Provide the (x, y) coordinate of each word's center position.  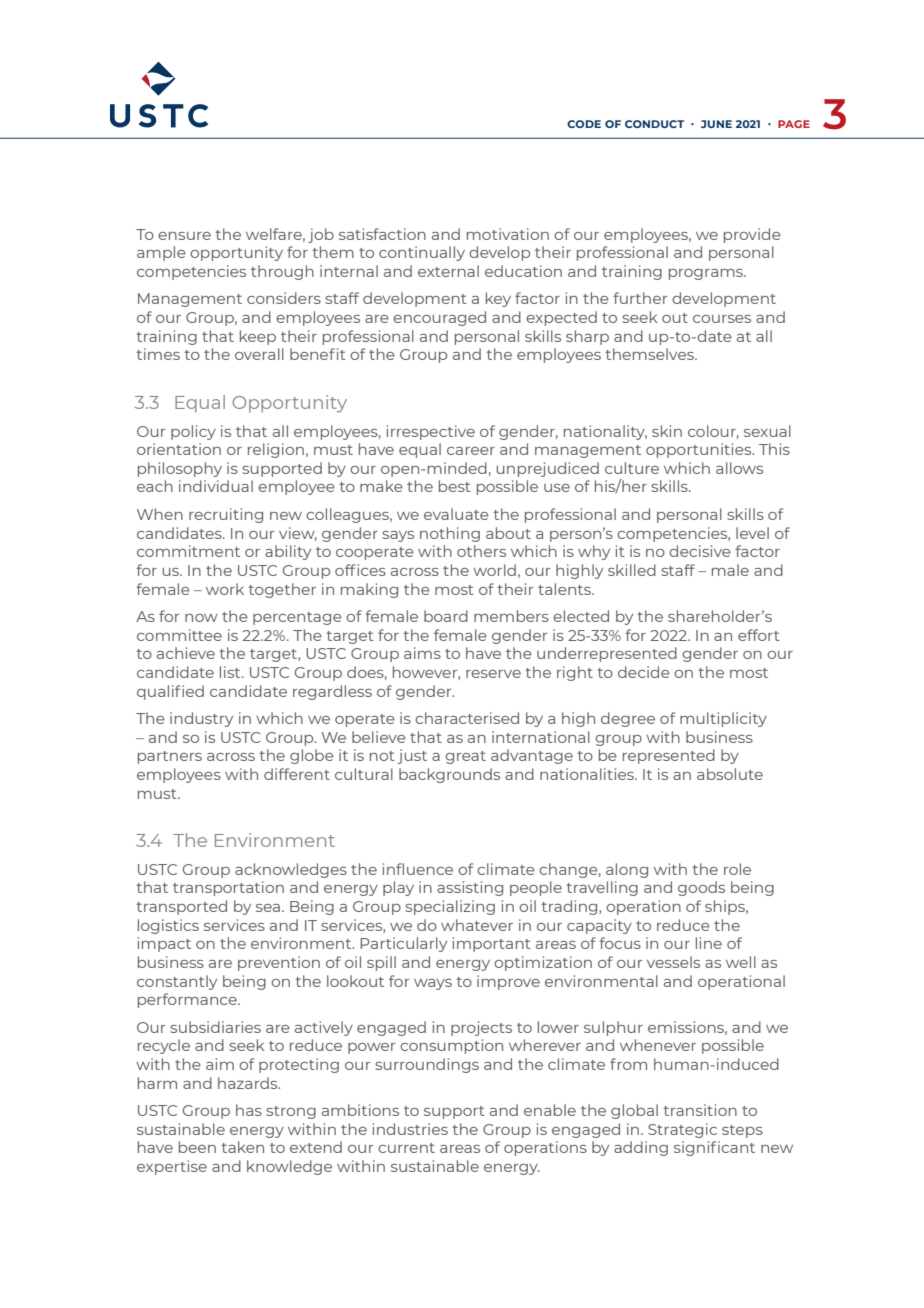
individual (216, 486)
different (297, 774)
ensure (184, 236)
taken (242, 1147)
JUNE (716, 124)
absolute (730, 774)
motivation (508, 234)
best (455, 486)
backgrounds (449, 775)
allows (739, 468)
